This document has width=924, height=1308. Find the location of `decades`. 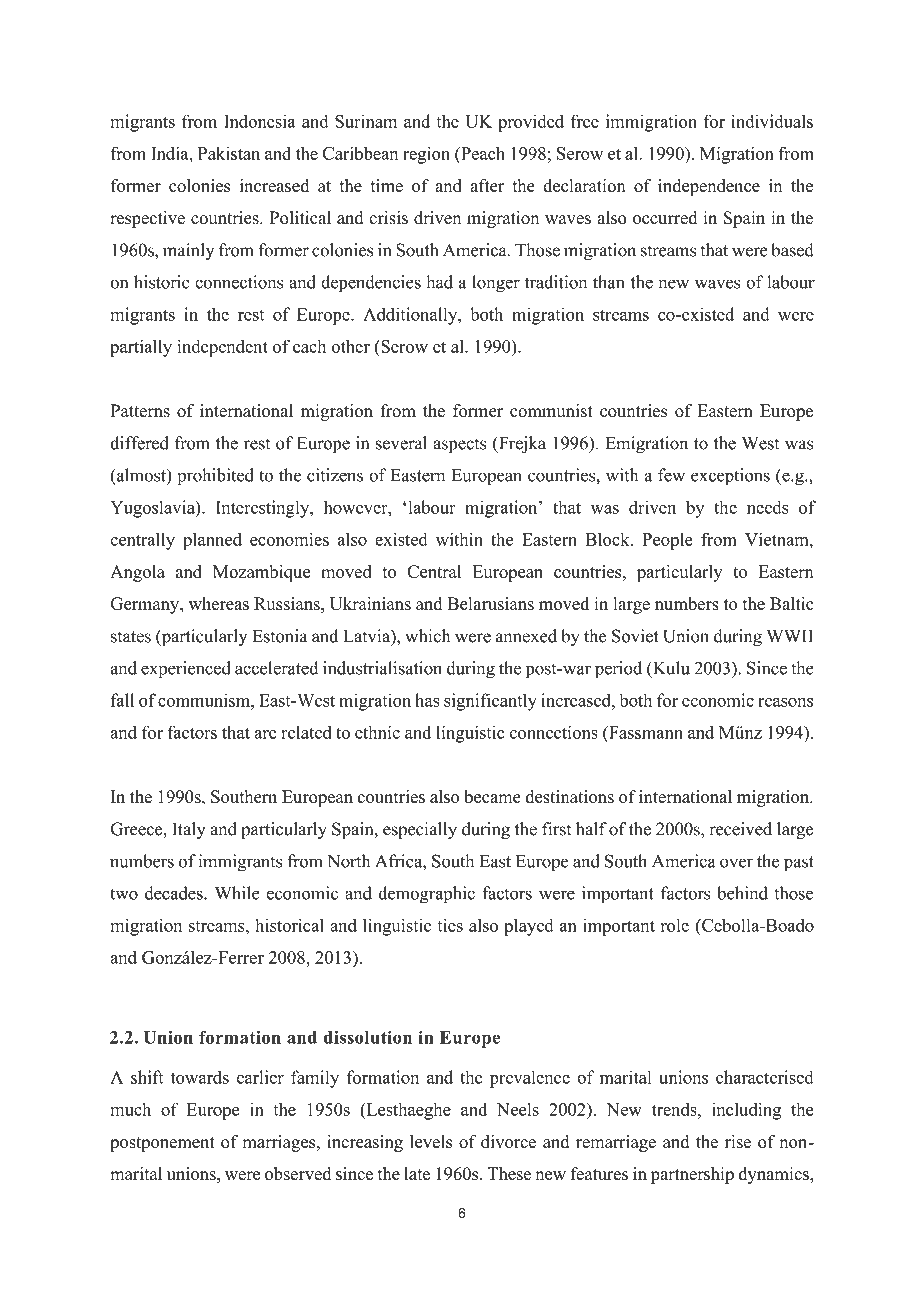

decades is located at coordinates (175, 893).
